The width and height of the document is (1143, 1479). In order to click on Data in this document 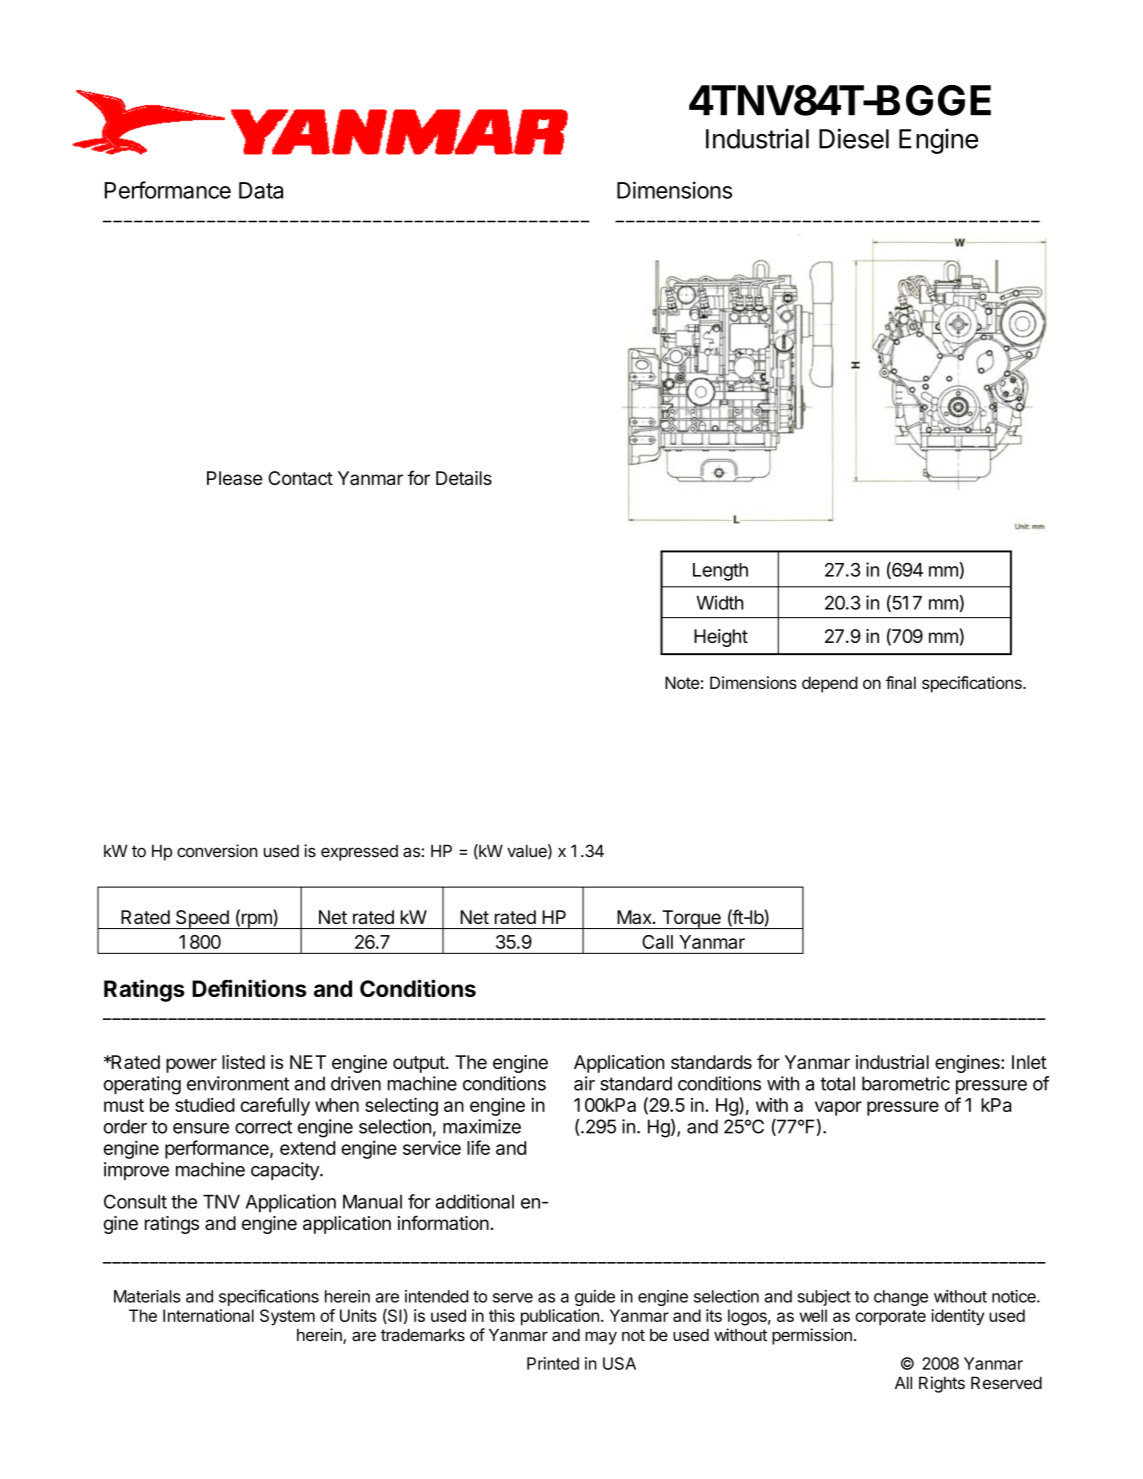, I will do `click(261, 190)`.
